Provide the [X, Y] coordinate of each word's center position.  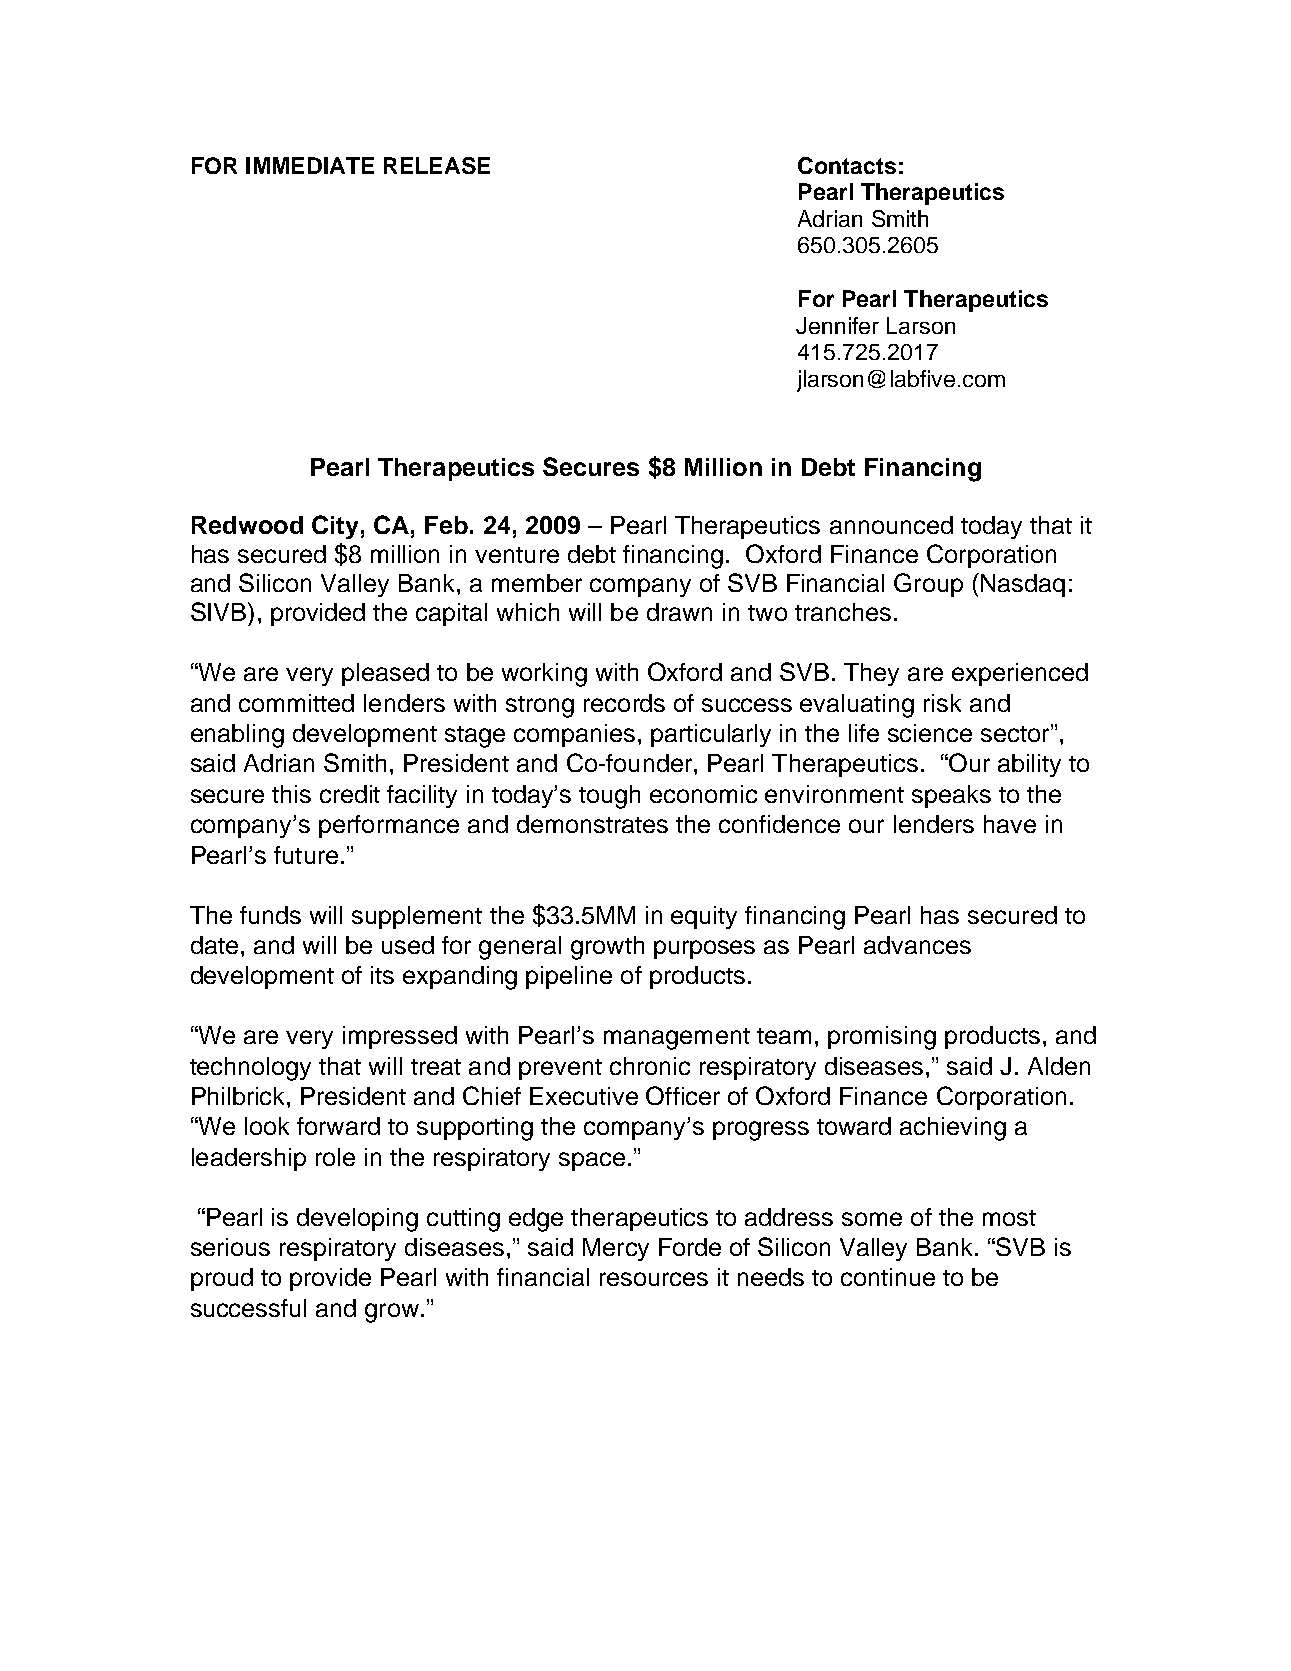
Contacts [847, 165]
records [624, 703]
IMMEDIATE [310, 165]
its [382, 975]
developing [357, 1220]
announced [891, 525]
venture [517, 555]
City [335, 527]
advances [917, 945]
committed [296, 703]
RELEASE [437, 165]
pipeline [569, 977]
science [930, 733]
